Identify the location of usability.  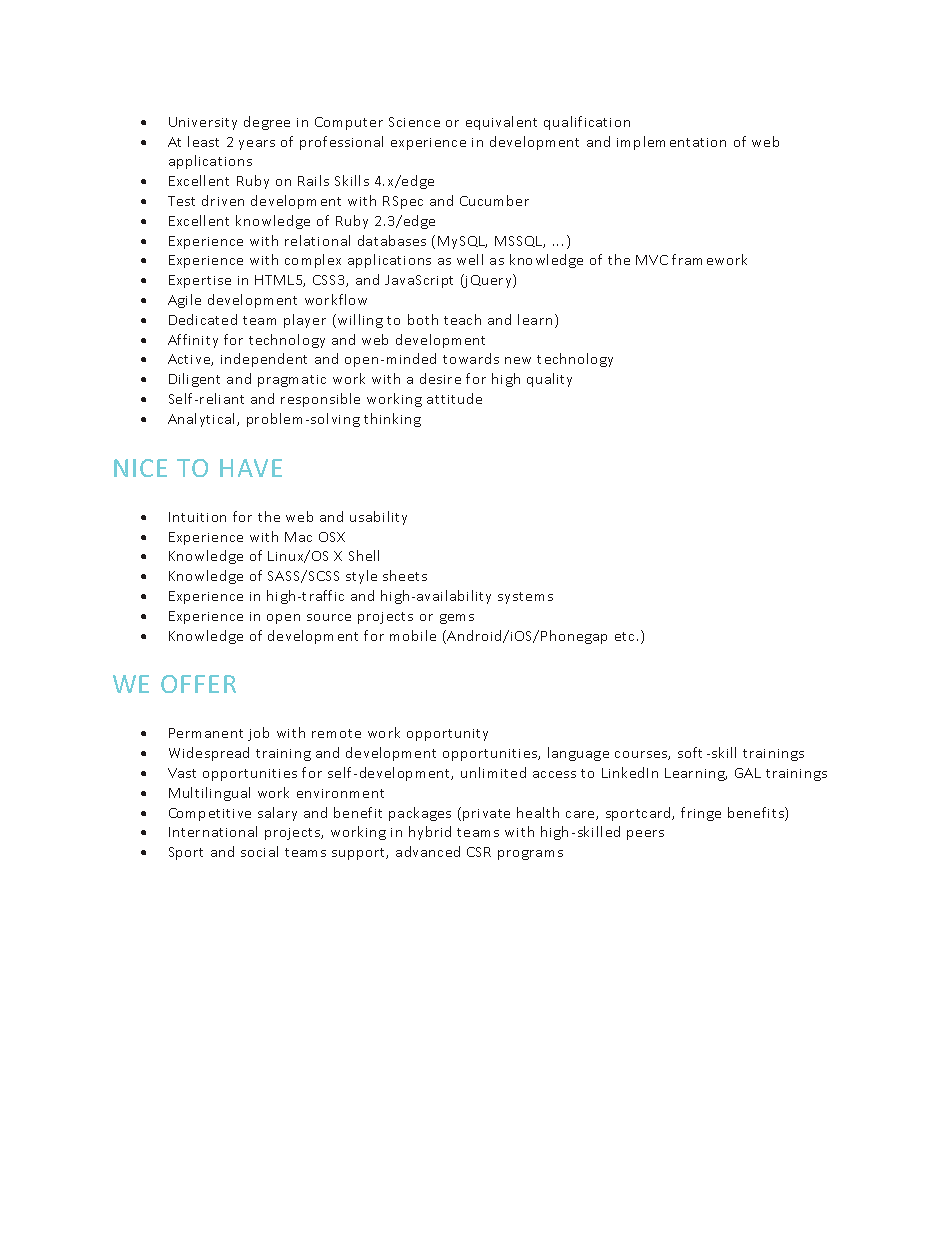
(378, 518).
